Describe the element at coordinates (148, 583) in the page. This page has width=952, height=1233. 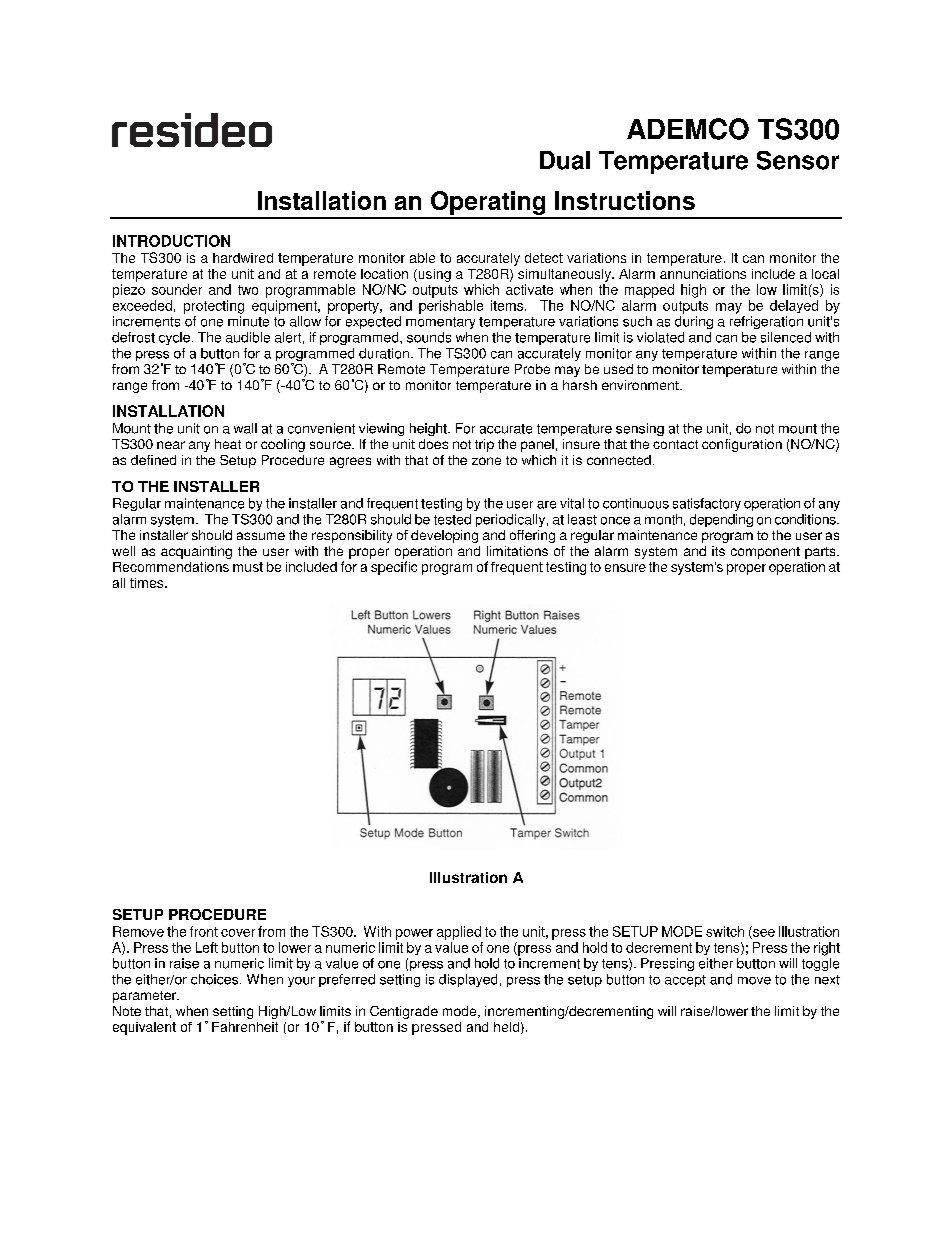
I see `times` at that location.
